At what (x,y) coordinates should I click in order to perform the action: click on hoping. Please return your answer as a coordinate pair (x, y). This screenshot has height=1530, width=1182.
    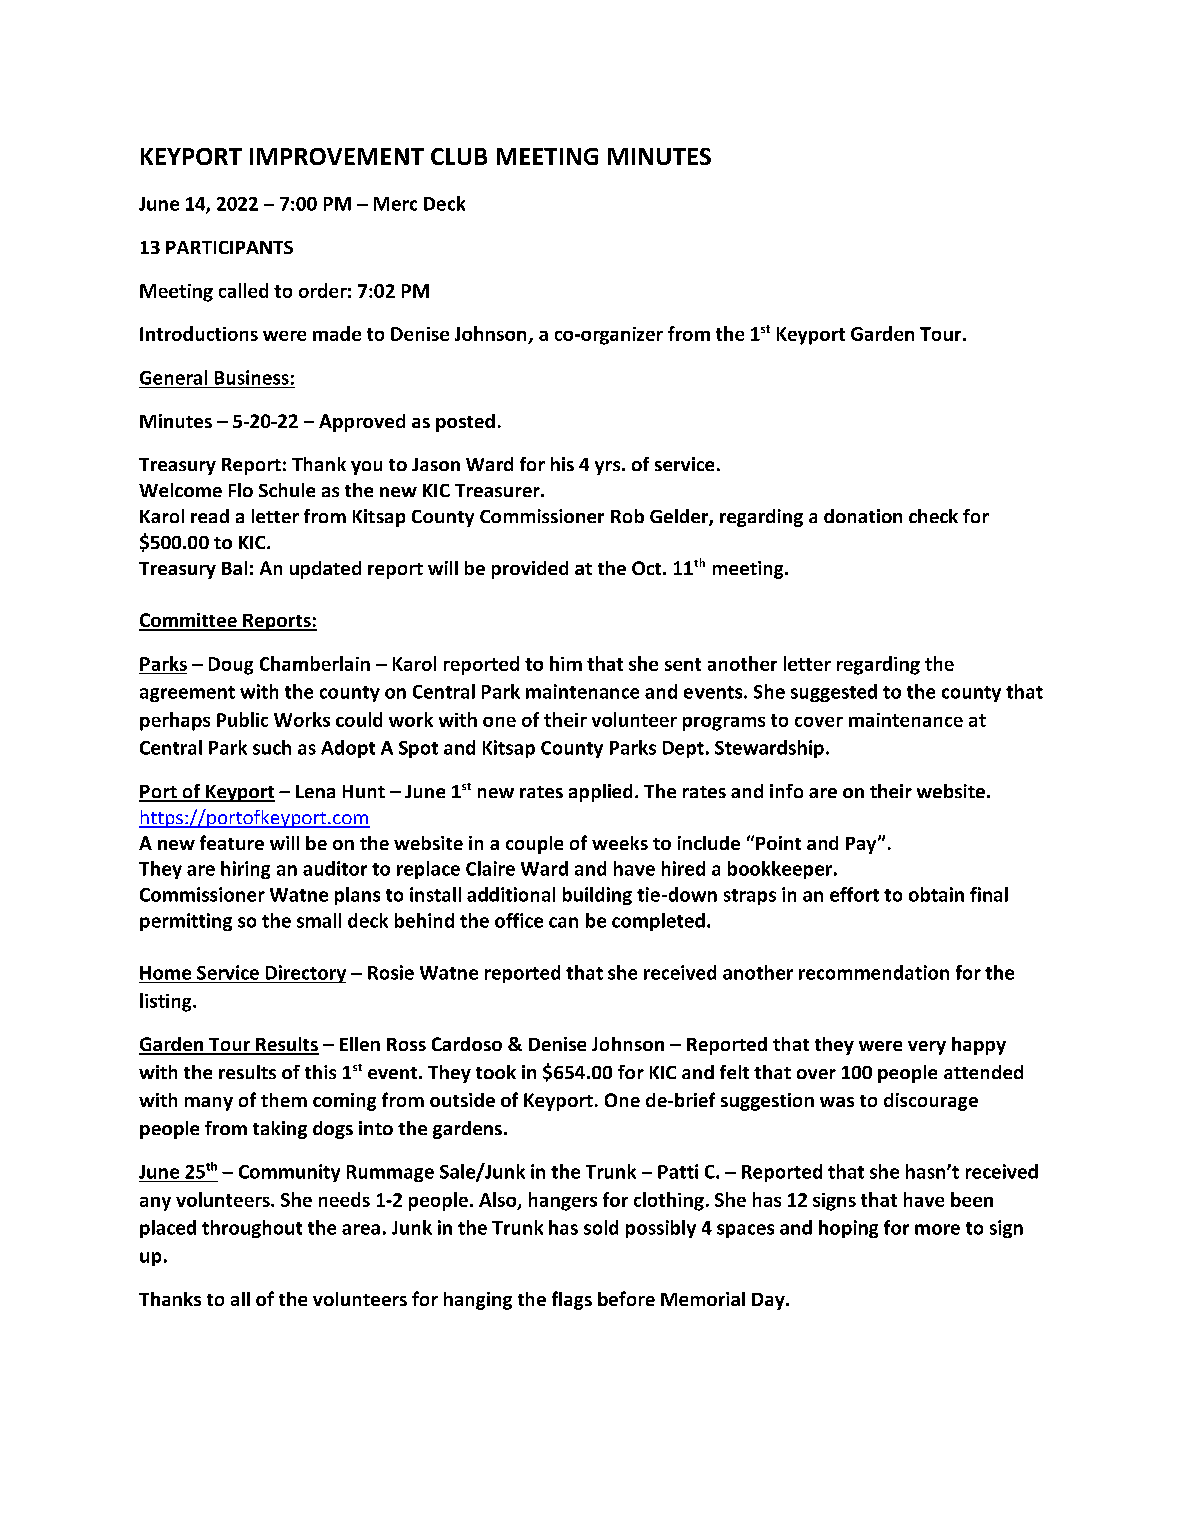
    Looking at the image, I should click on (848, 1229).
